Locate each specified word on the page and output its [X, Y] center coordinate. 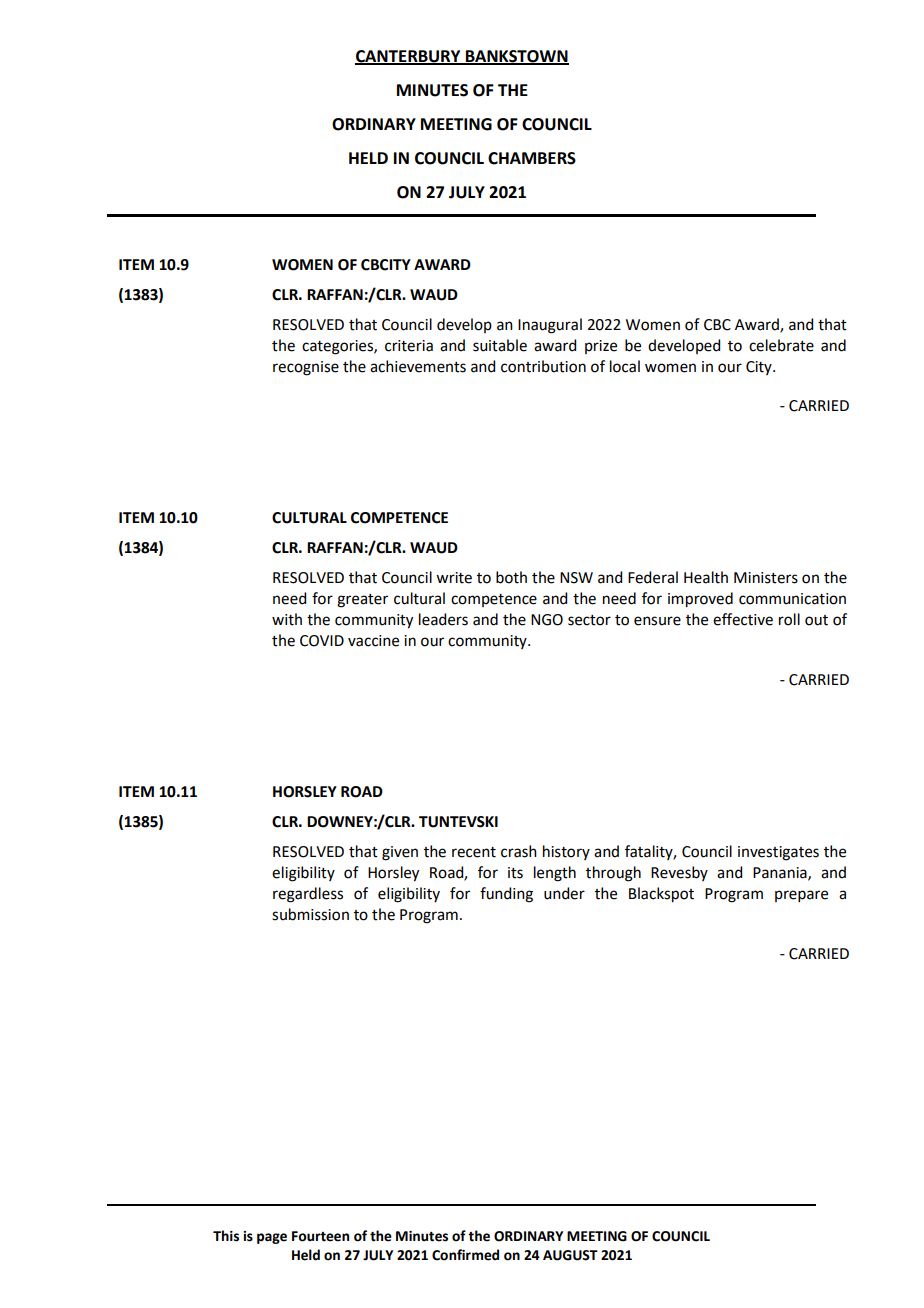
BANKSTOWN [516, 57]
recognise [306, 368]
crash [519, 851]
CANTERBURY [409, 57]
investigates [778, 853]
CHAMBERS [532, 158]
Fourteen [320, 1236]
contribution [543, 366]
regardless [308, 895]
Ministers [766, 578]
